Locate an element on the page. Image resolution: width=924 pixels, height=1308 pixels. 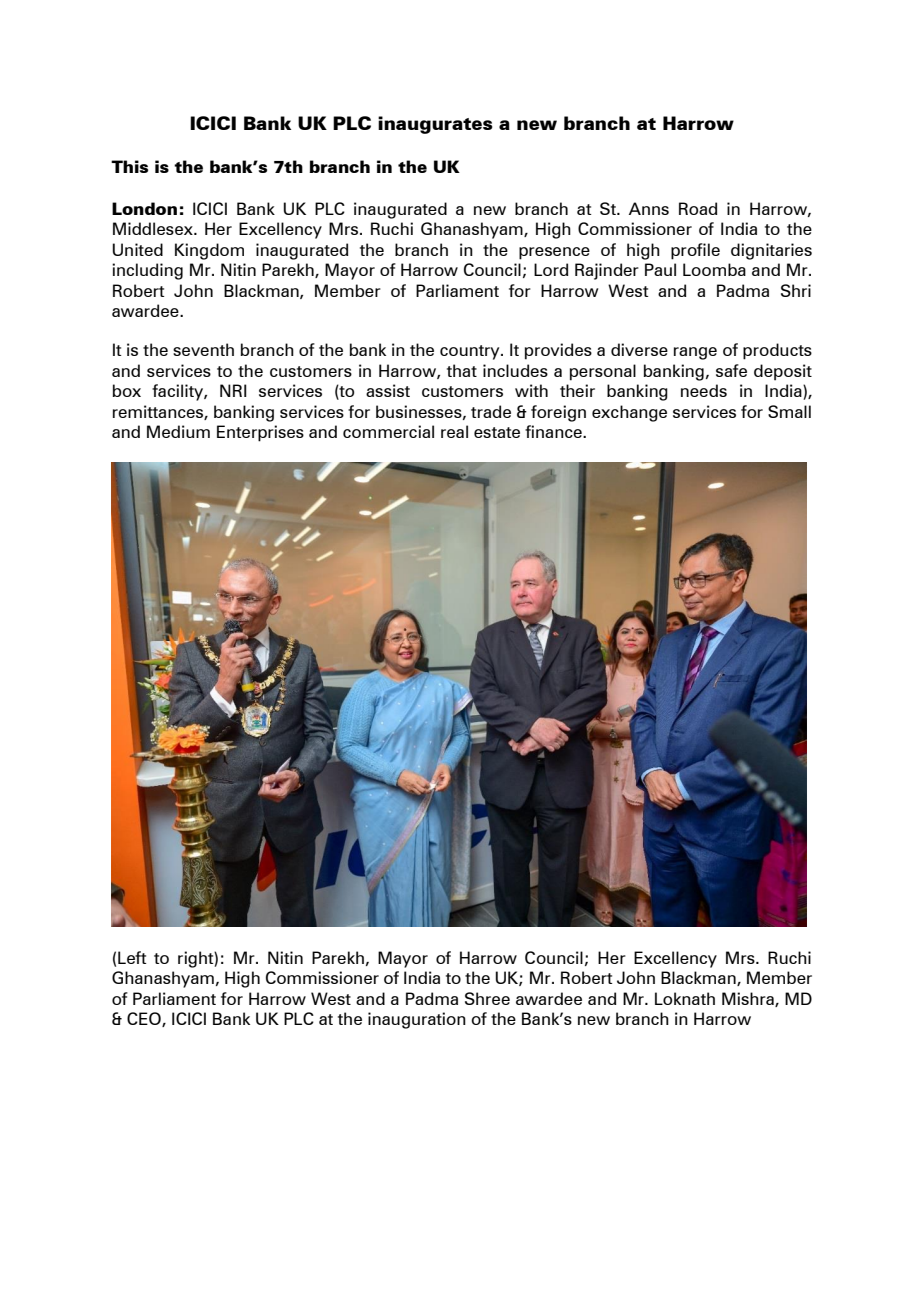
Small is located at coordinates (789, 411).
